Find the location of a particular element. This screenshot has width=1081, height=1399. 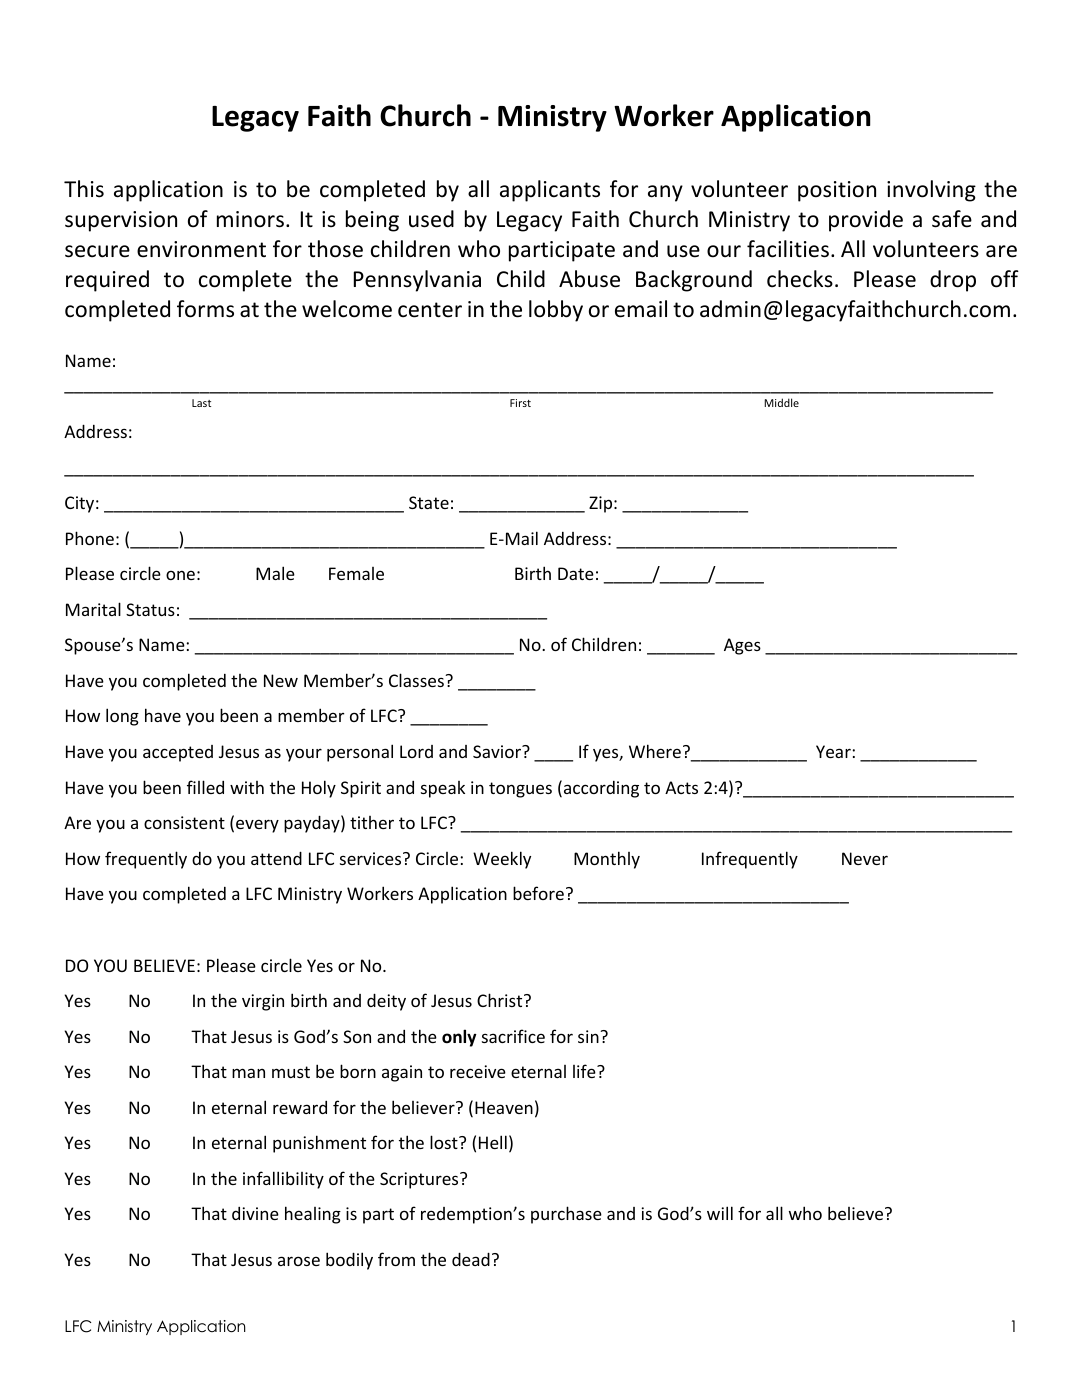

provide is located at coordinates (866, 221).
